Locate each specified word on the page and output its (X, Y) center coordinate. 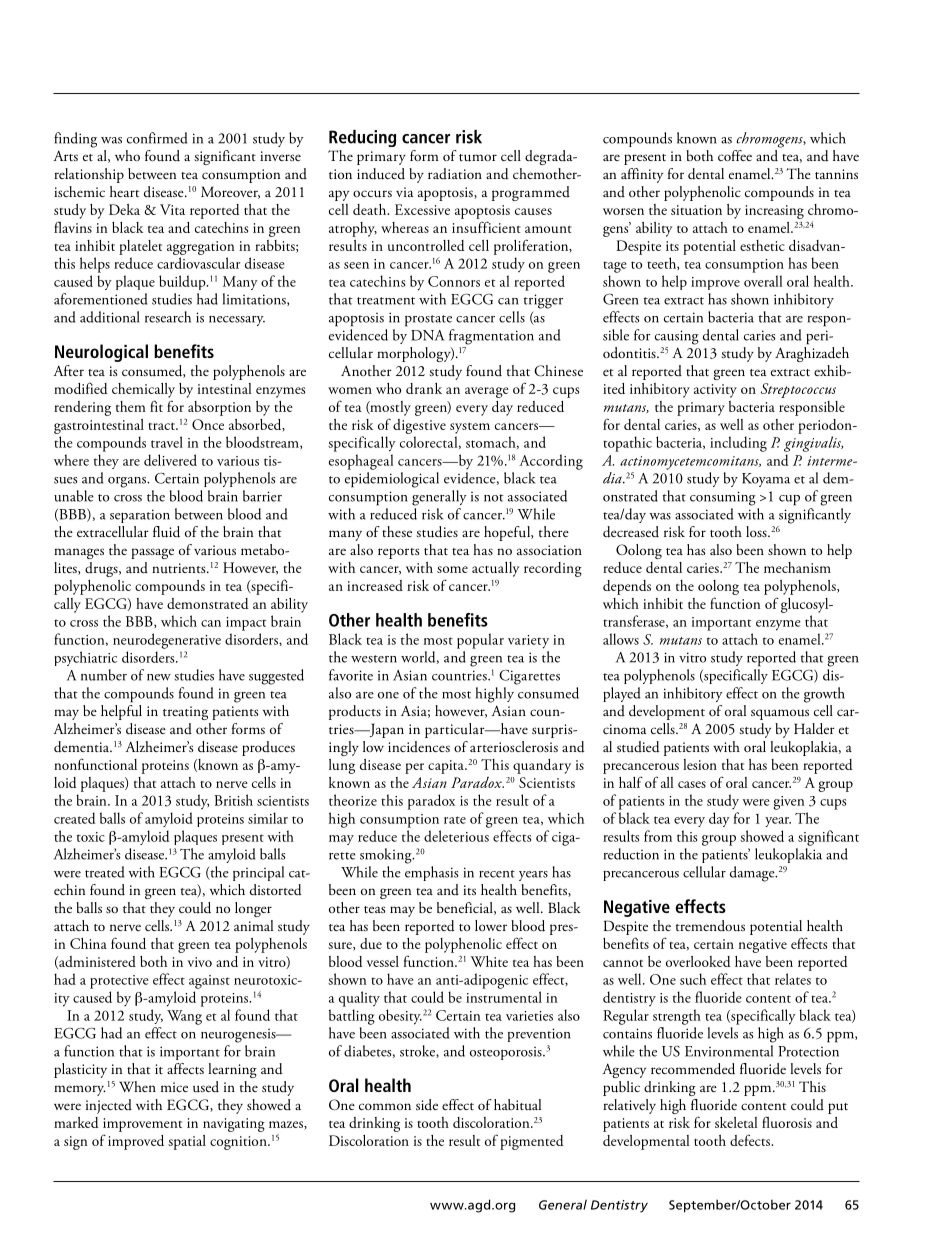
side (427, 1104)
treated (105, 872)
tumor (478, 158)
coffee (735, 155)
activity (715, 391)
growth (824, 695)
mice (174, 1087)
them (131, 406)
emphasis (431, 873)
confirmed (157, 138)
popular (480, 641)
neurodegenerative (167, 641)
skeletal (736, 1122)
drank (424, 388)
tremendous (710, 926)
